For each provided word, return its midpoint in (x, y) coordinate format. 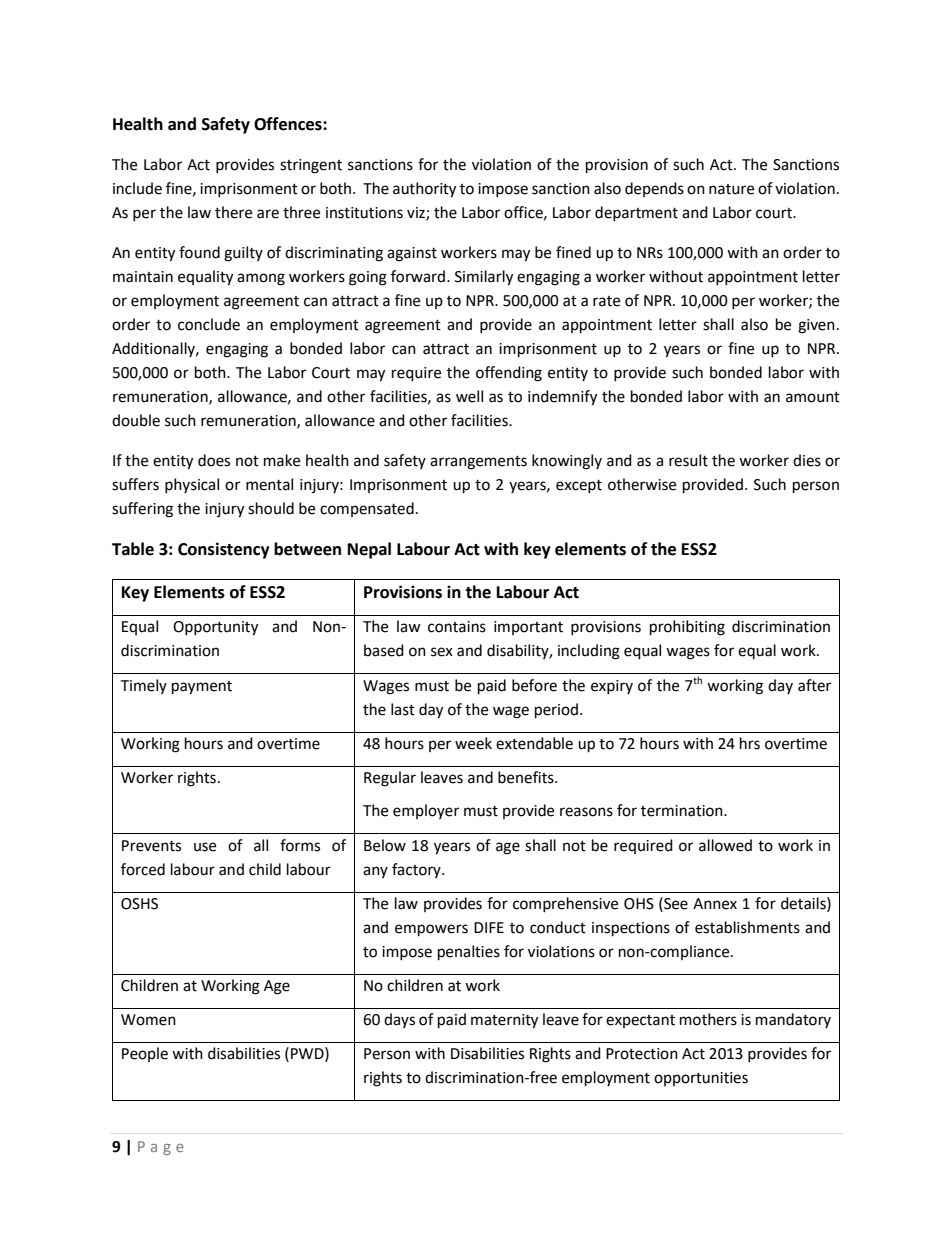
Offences (289, 124)
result (688, 460)
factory (417, 870)
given (816, 326)
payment (202, 688)
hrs (750, 743)
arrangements (478, 463)
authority (424, 190)
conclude (209, 324)
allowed (725, 845)
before (534, 685)
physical (192, 485)
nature (731, 189)
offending (509, 374)
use (205, 847)
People (145, 1054)
